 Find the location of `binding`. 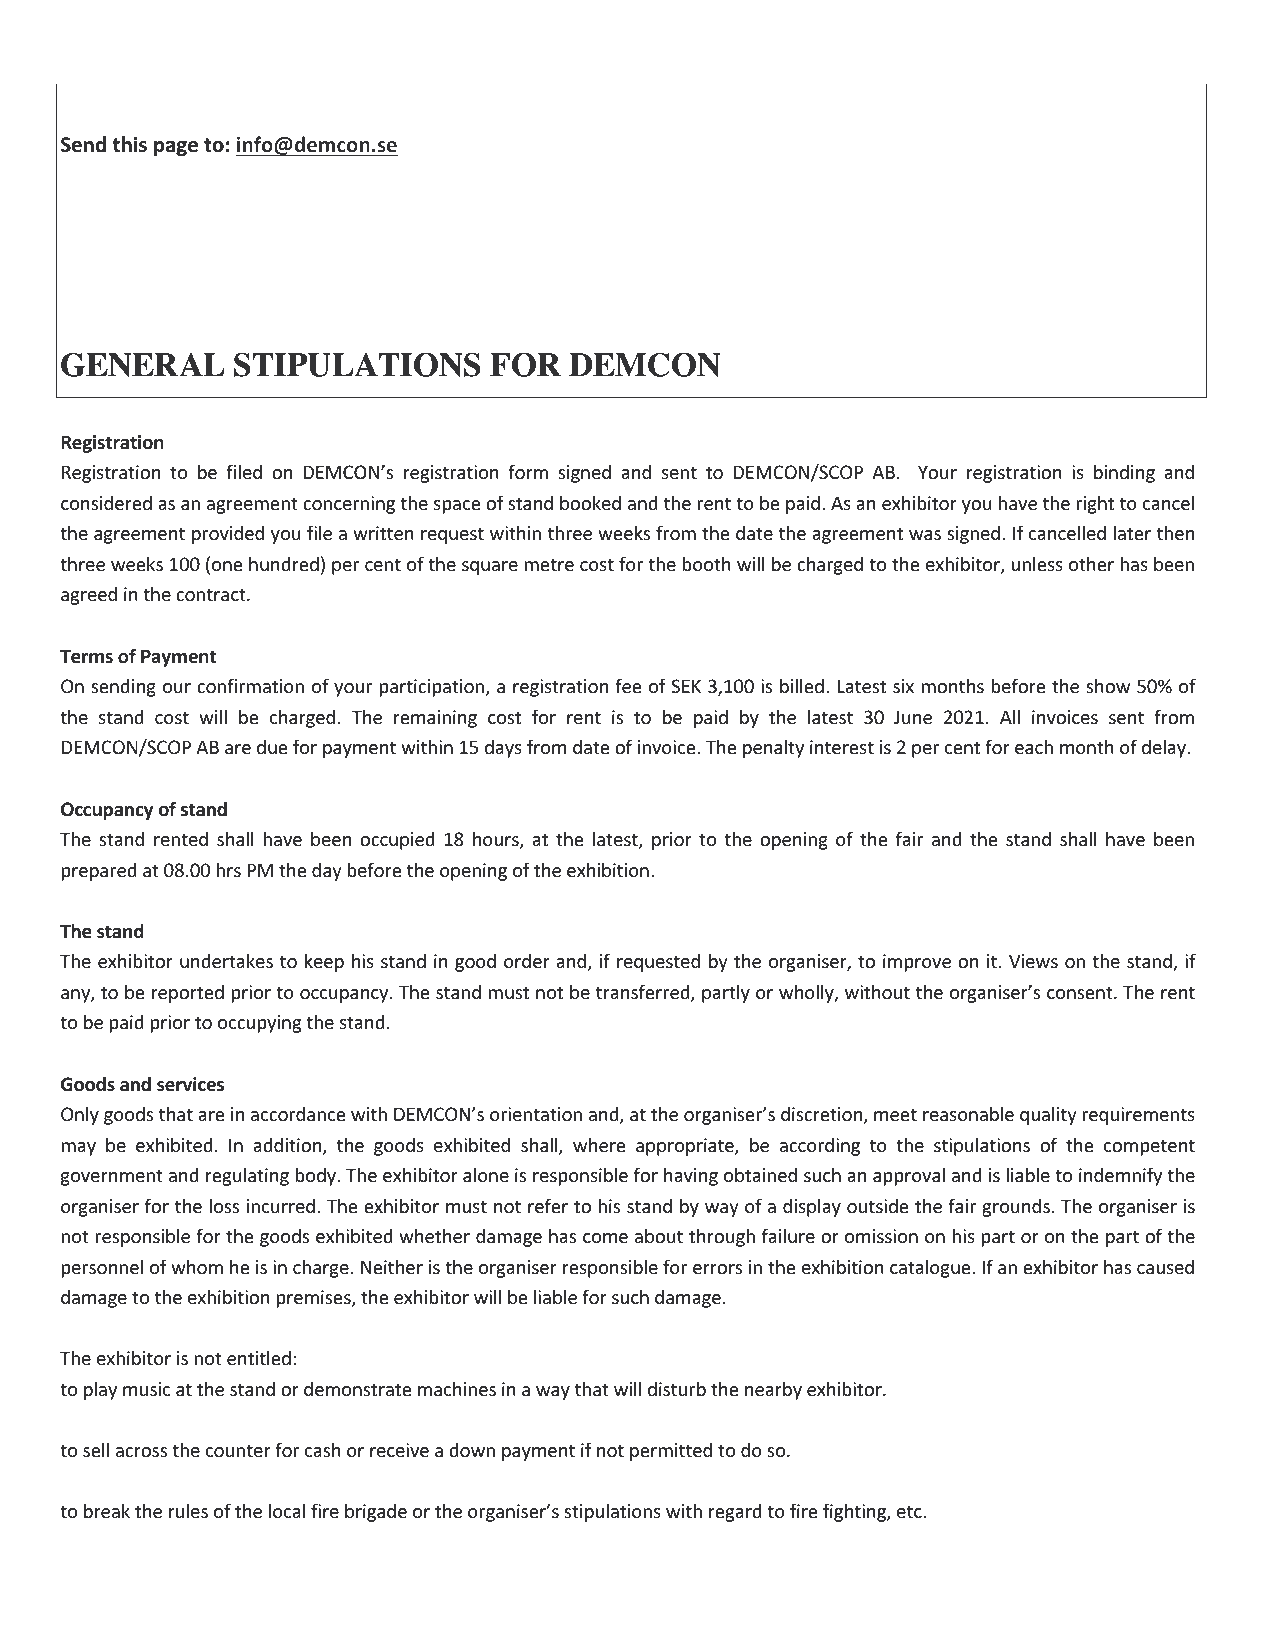

binding is located at coordinates (1124, 473).
